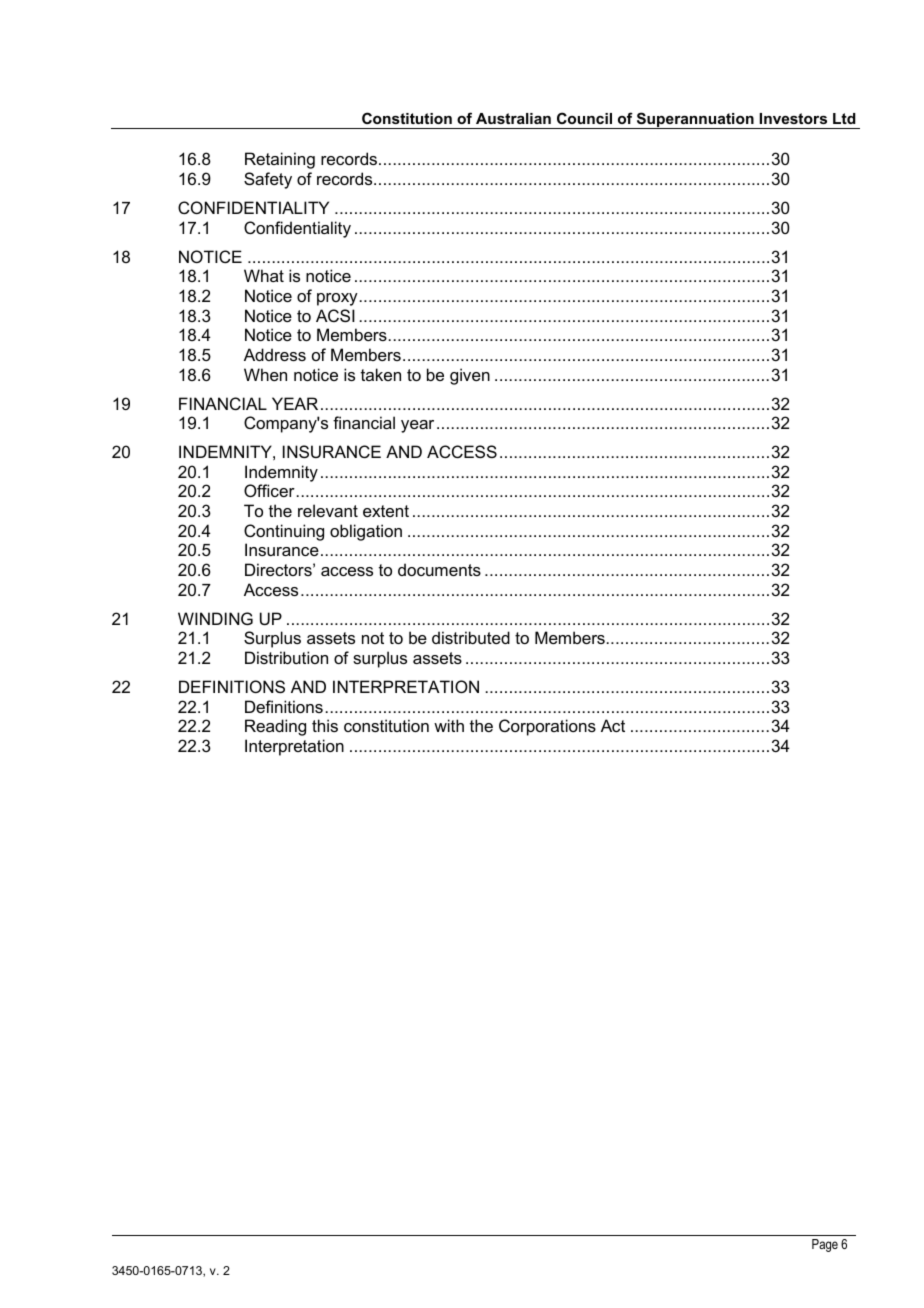 This screenshot has width=924, height=1308. What do you see at coordinates (793, 118) in the screenshot?
I see `Investors` at bounding box center [793, 118].
